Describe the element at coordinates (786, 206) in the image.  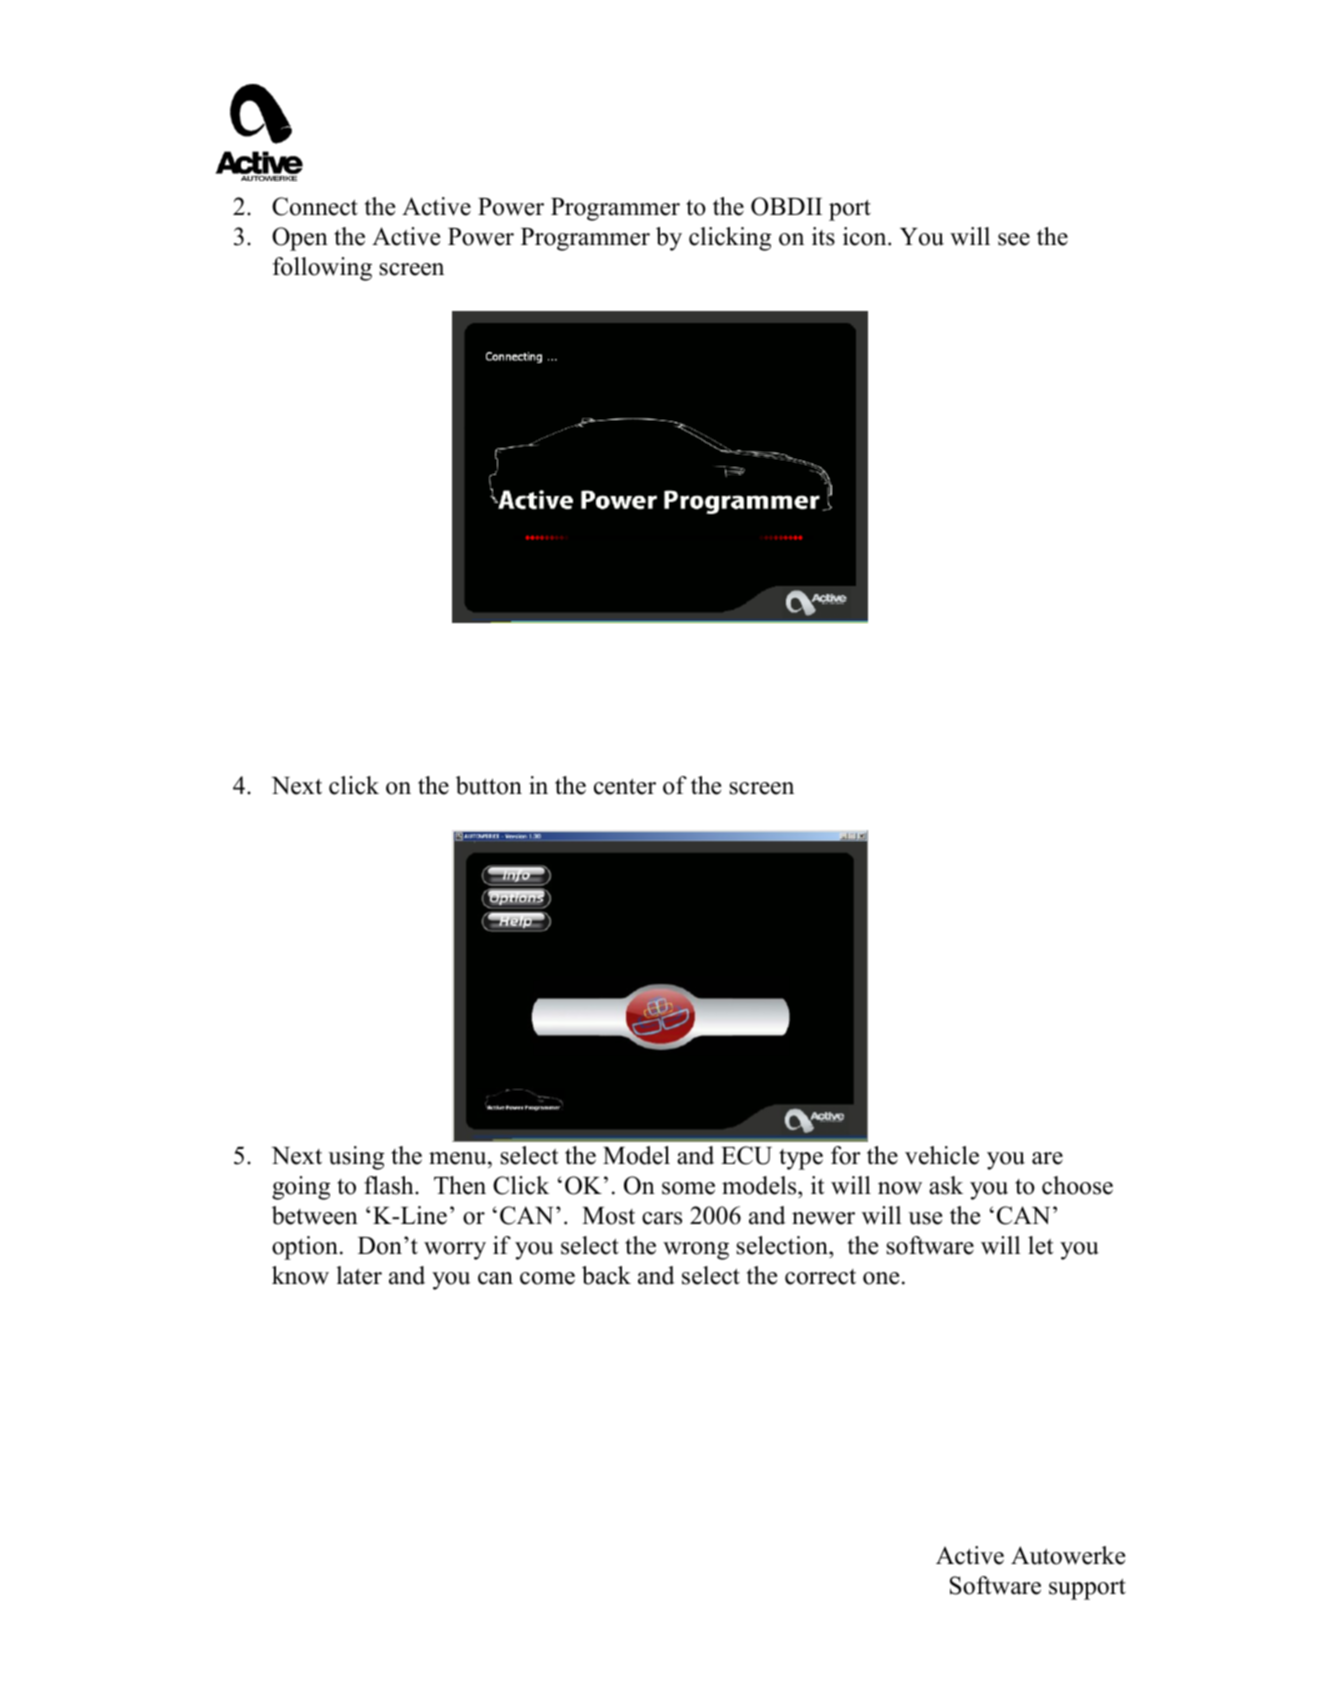
I see `OBDII` at that location.
